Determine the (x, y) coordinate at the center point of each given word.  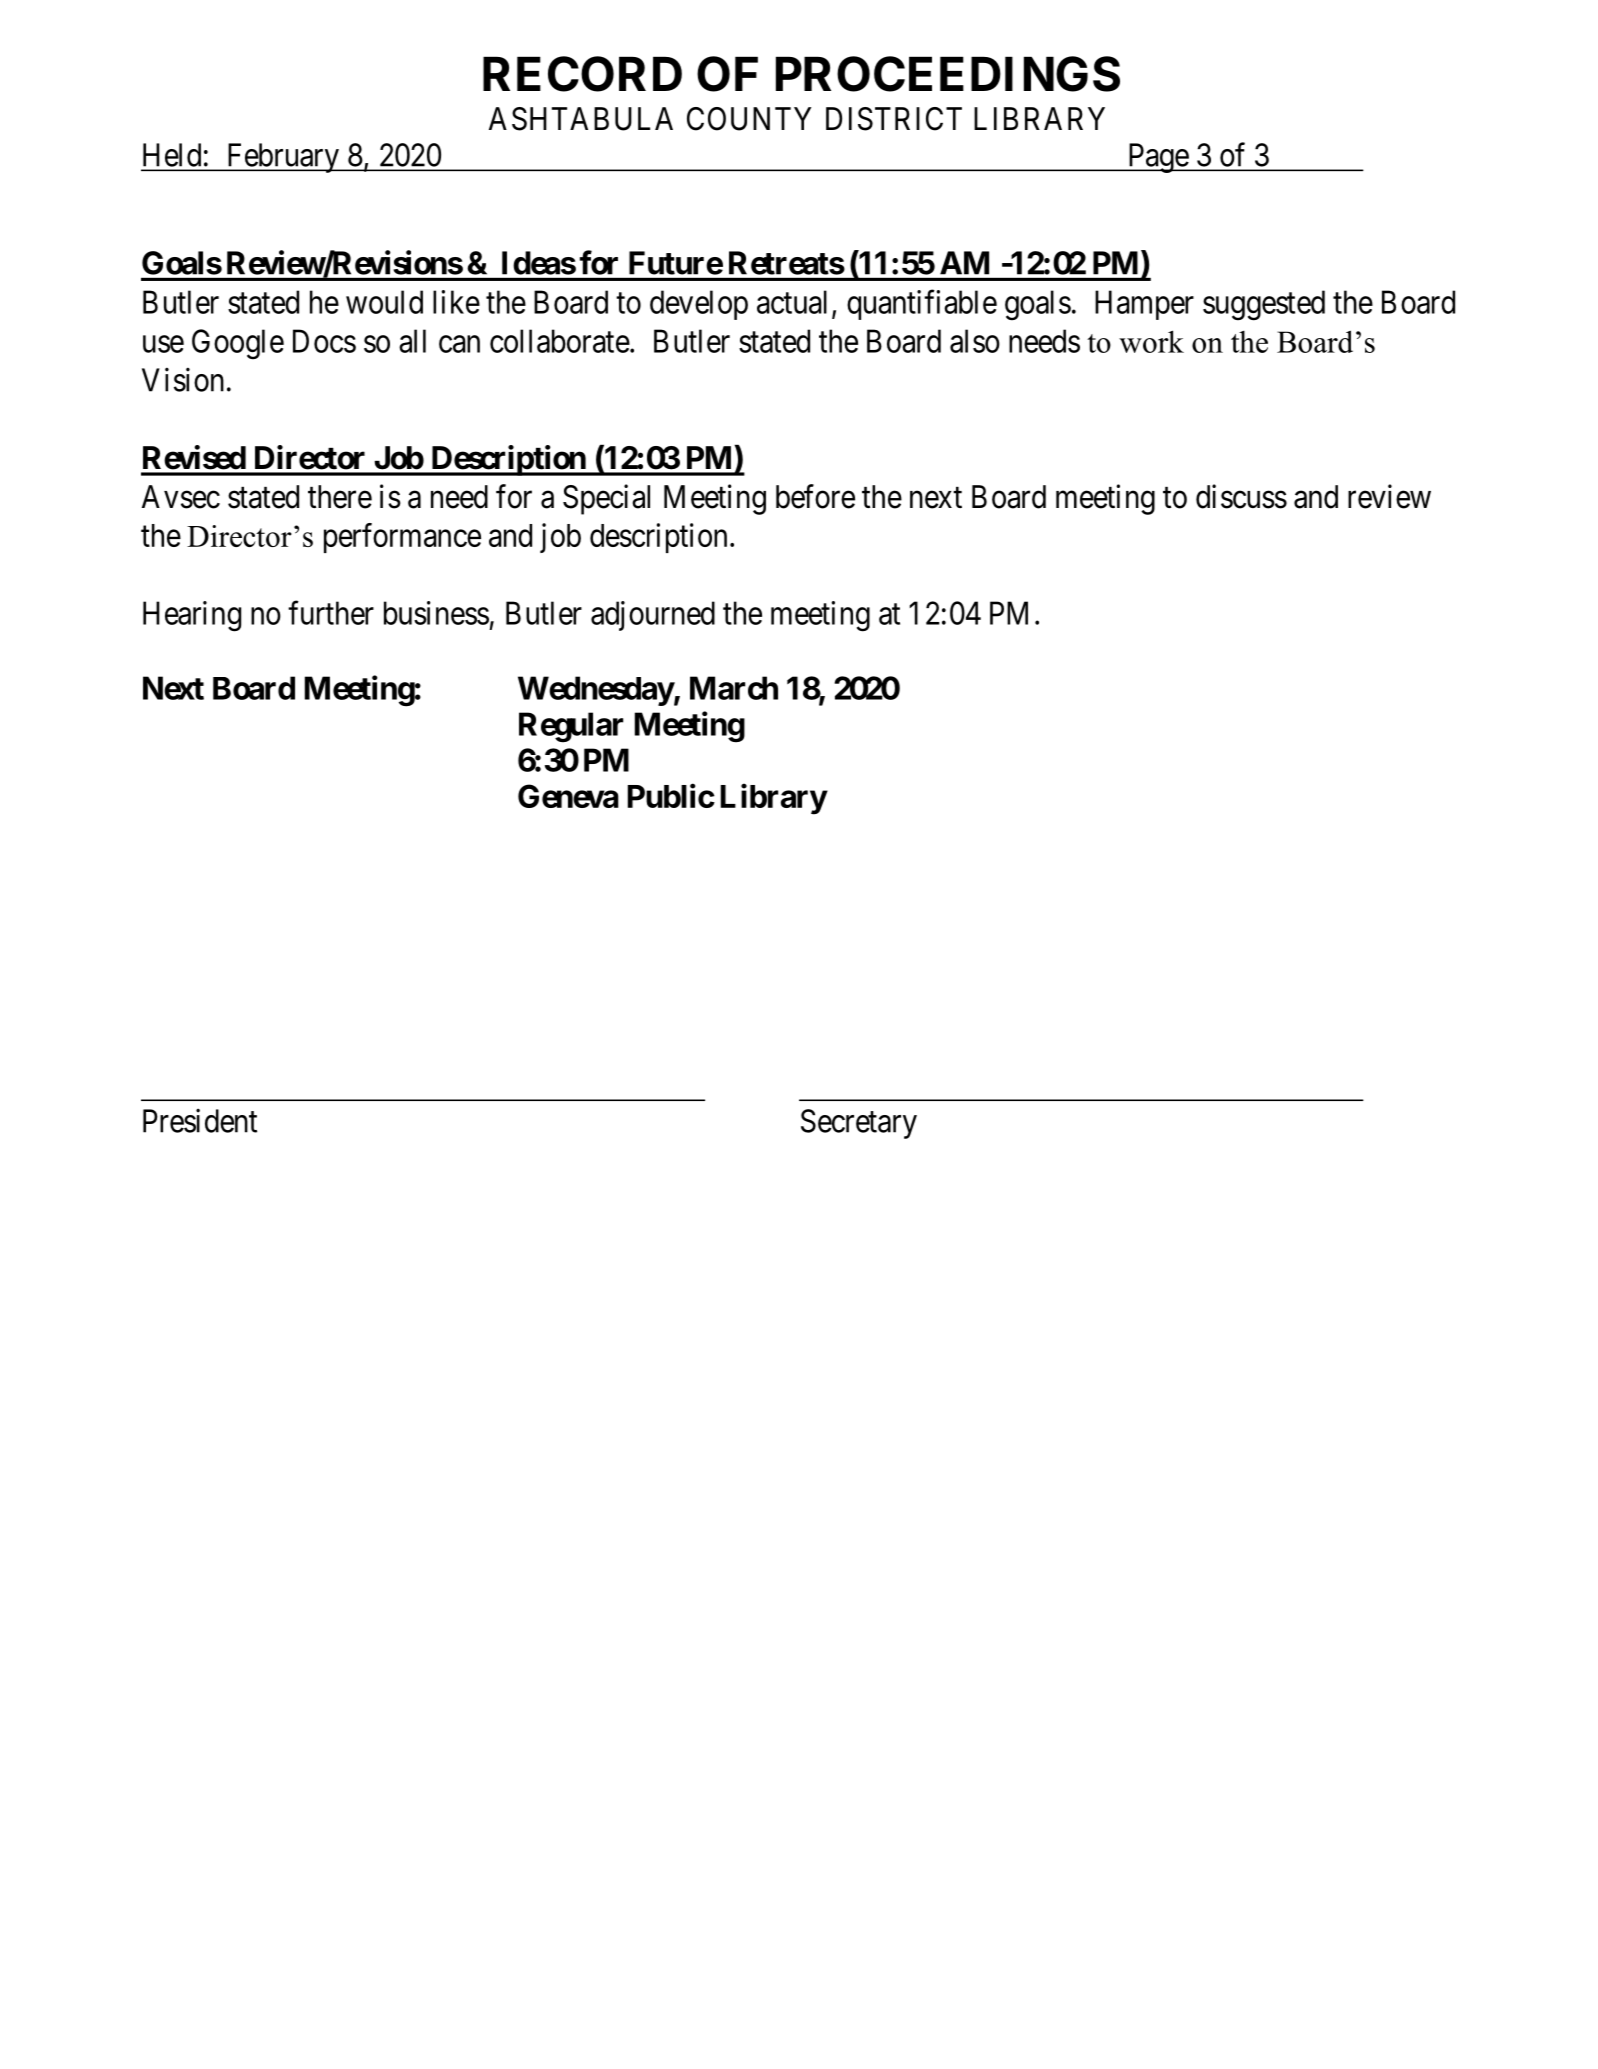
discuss (1241, 496)
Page (1157, 158)
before (815, 496)
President (200, 1120)
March (734, 688)
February (282, 158)
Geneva (568, 796)
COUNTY (749, 119)
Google (238, 344)
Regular (571, 727)
